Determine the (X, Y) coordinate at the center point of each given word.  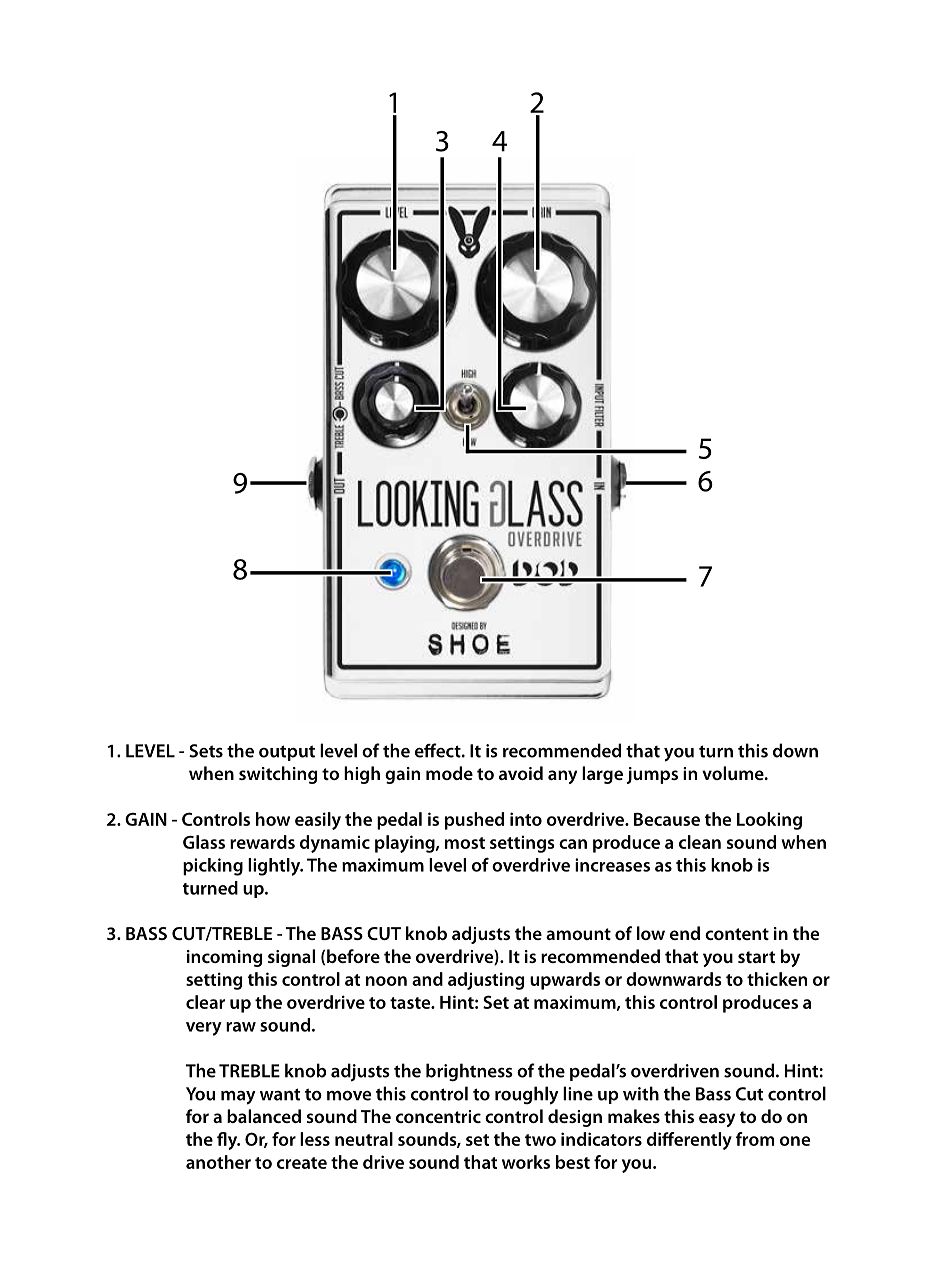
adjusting (486, 981)
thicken (777, 979)
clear (205, 1002)
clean (700, 842)
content (737, 934)
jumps (652, 775)
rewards (262, 842)
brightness (469, 1072)
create (302, 1163)
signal (291, 958)
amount (578, 934)
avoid (521, 773)
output (287, 753)
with (641, 1093)
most (465, 843)
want (280, 1094)
